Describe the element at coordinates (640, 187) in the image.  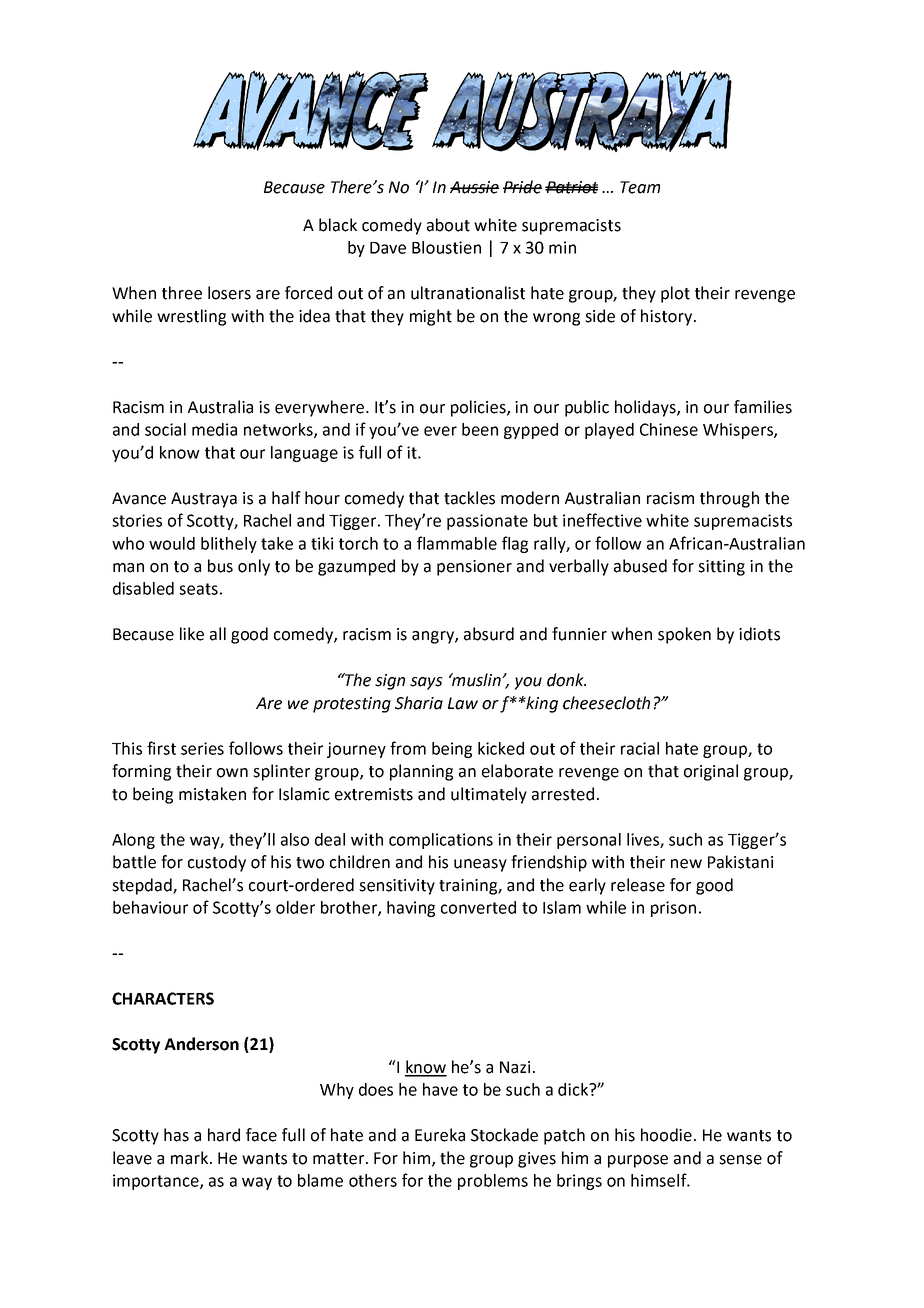
I see `Team` at that location.
